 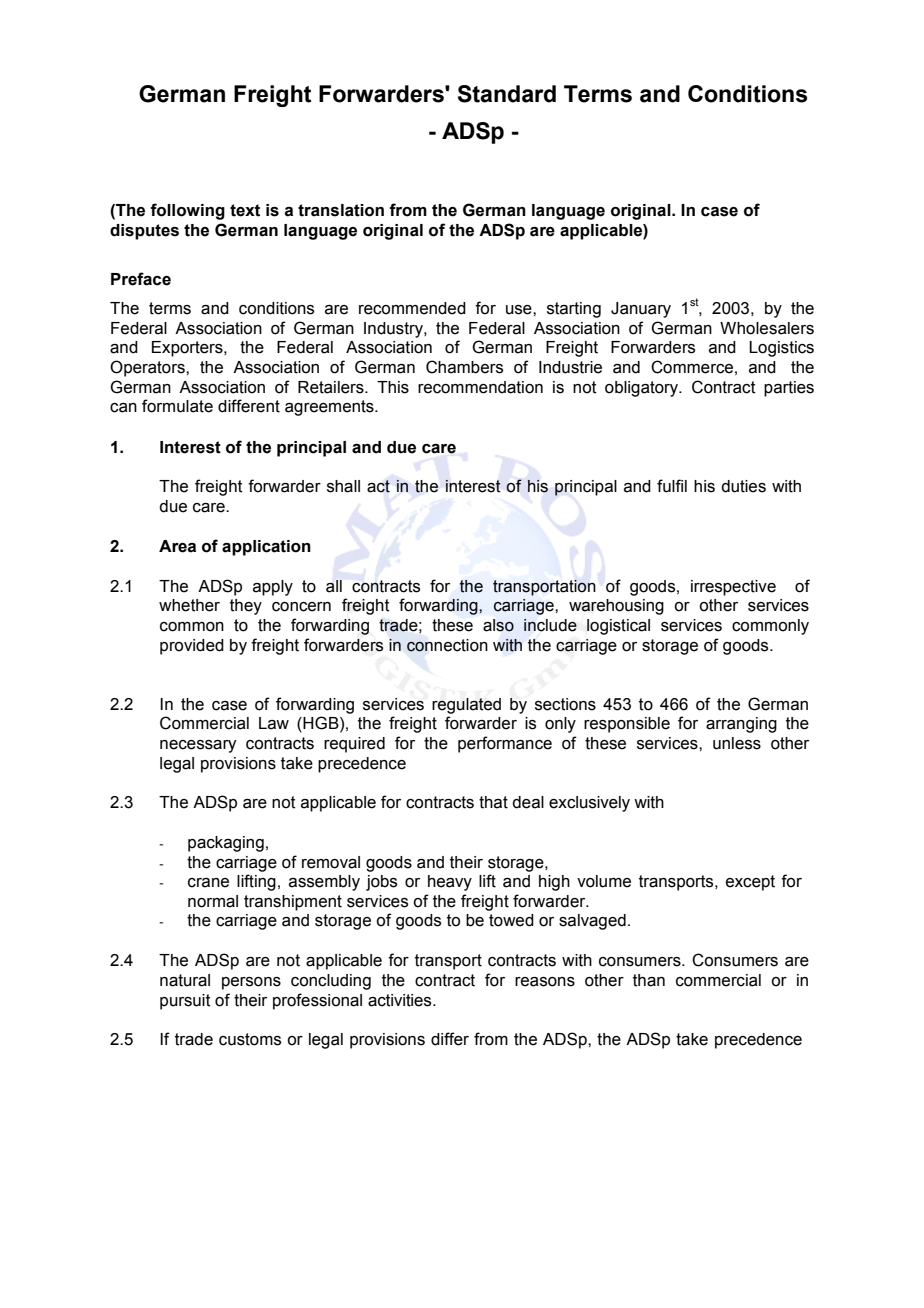 What do you see at coordinates (498, 625) in the screenshot?
I see `also` at bounding box center [498, 625].
